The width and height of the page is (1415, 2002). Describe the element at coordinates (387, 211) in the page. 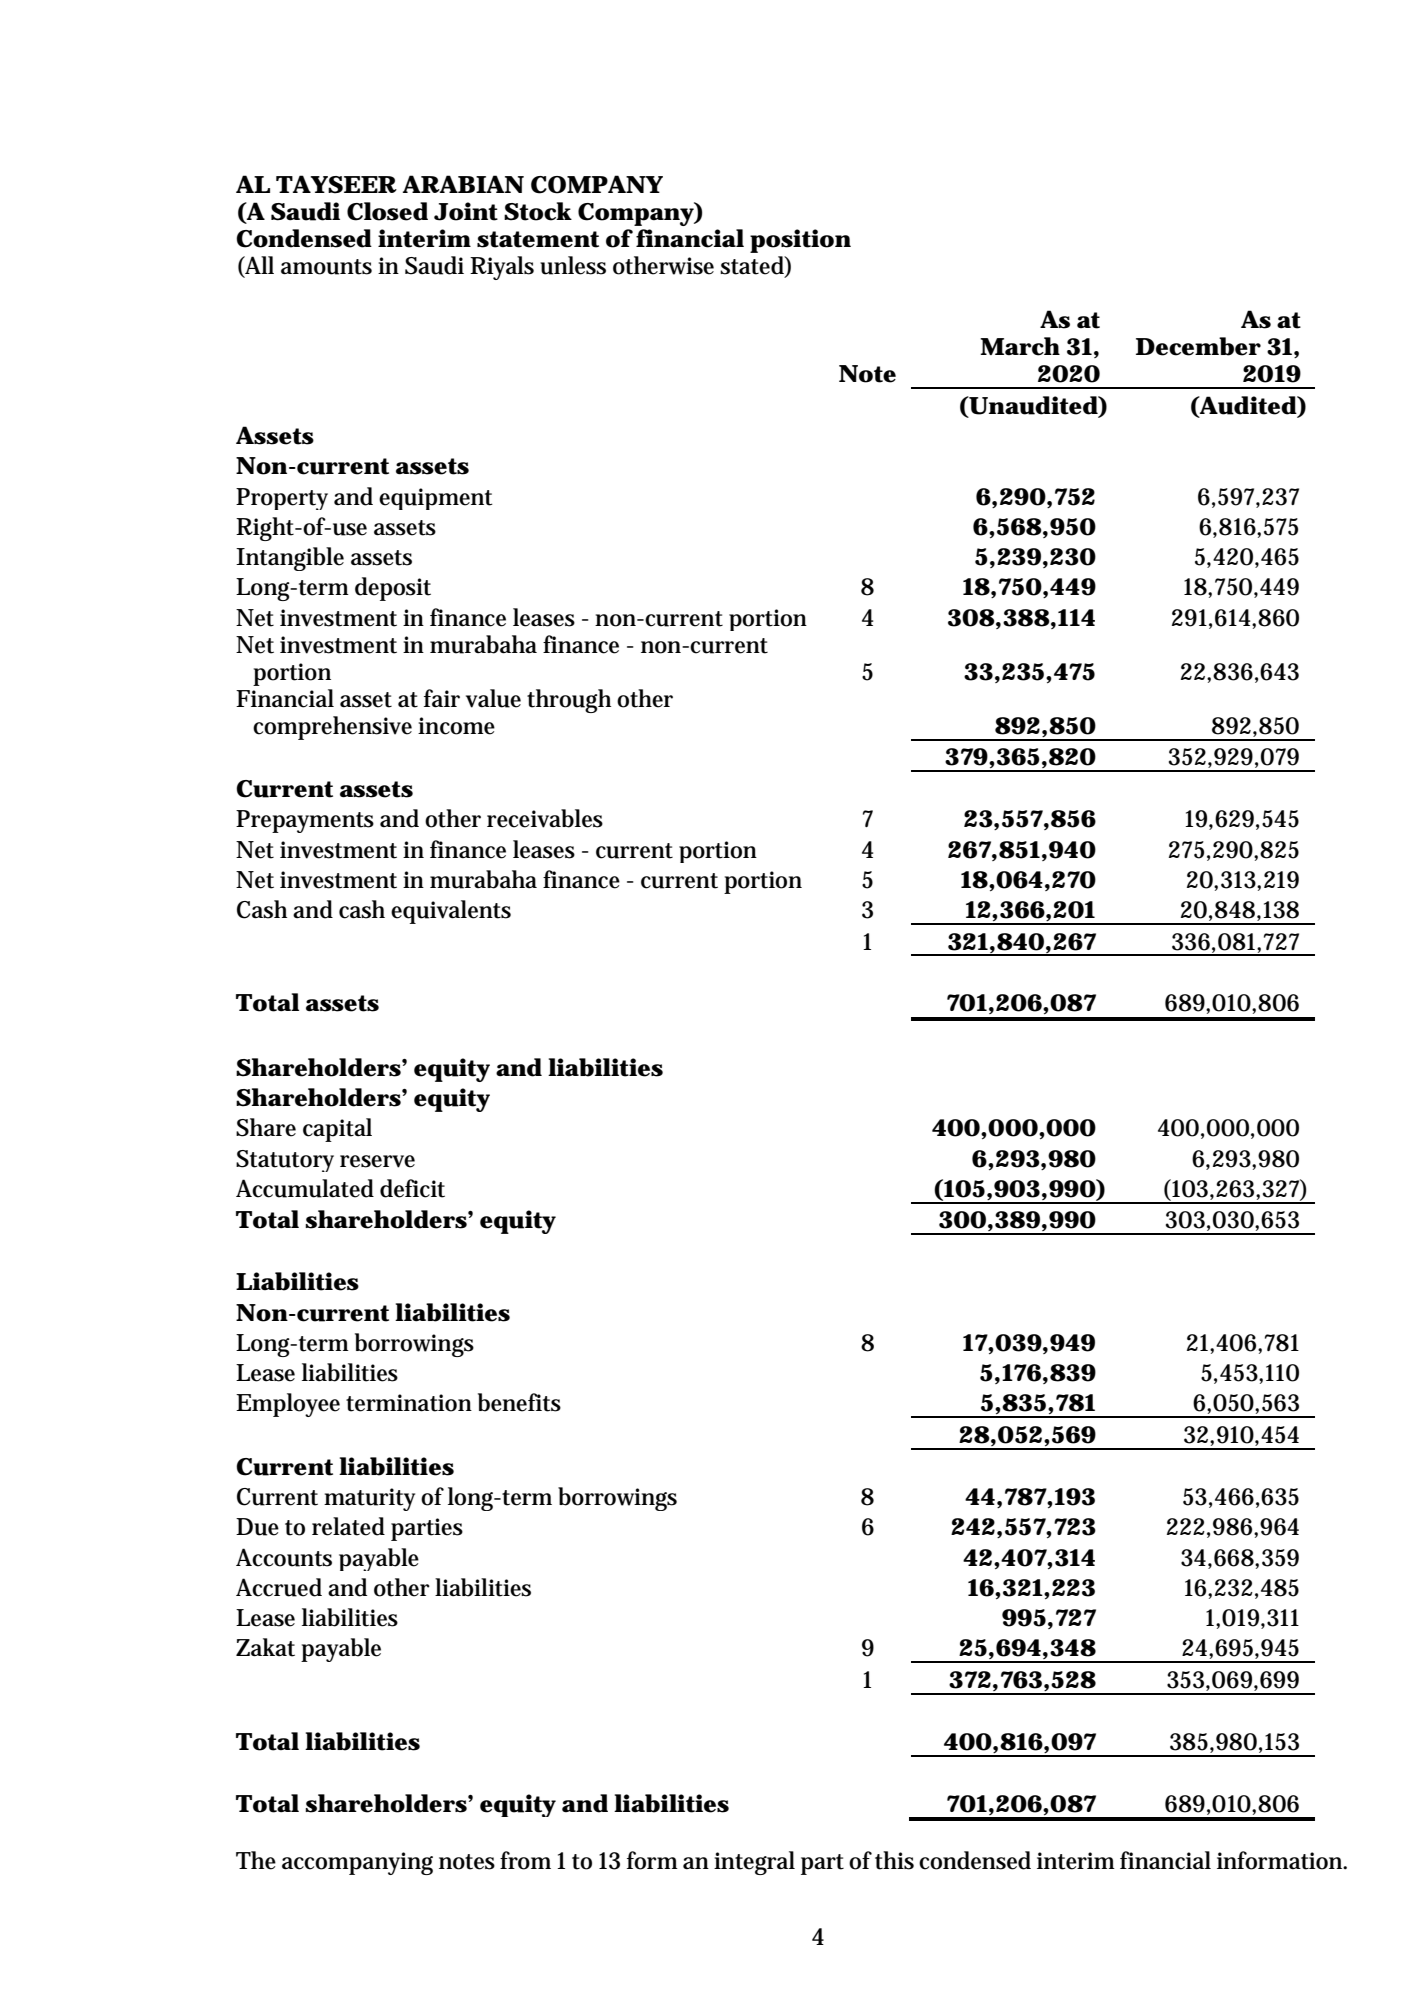

I see `Closed` at that location.
